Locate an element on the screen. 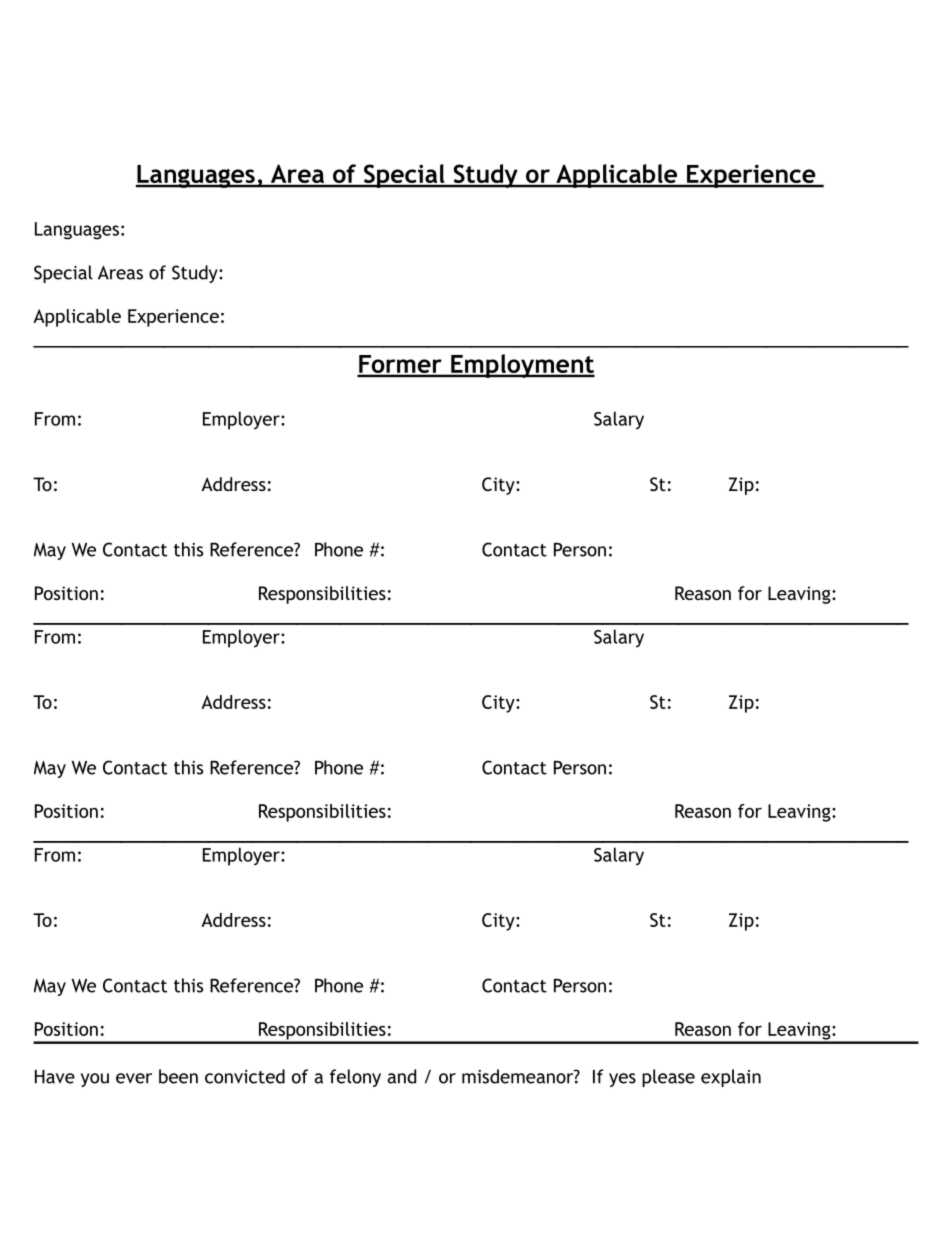  you is located at coordinates (95, 1080).
